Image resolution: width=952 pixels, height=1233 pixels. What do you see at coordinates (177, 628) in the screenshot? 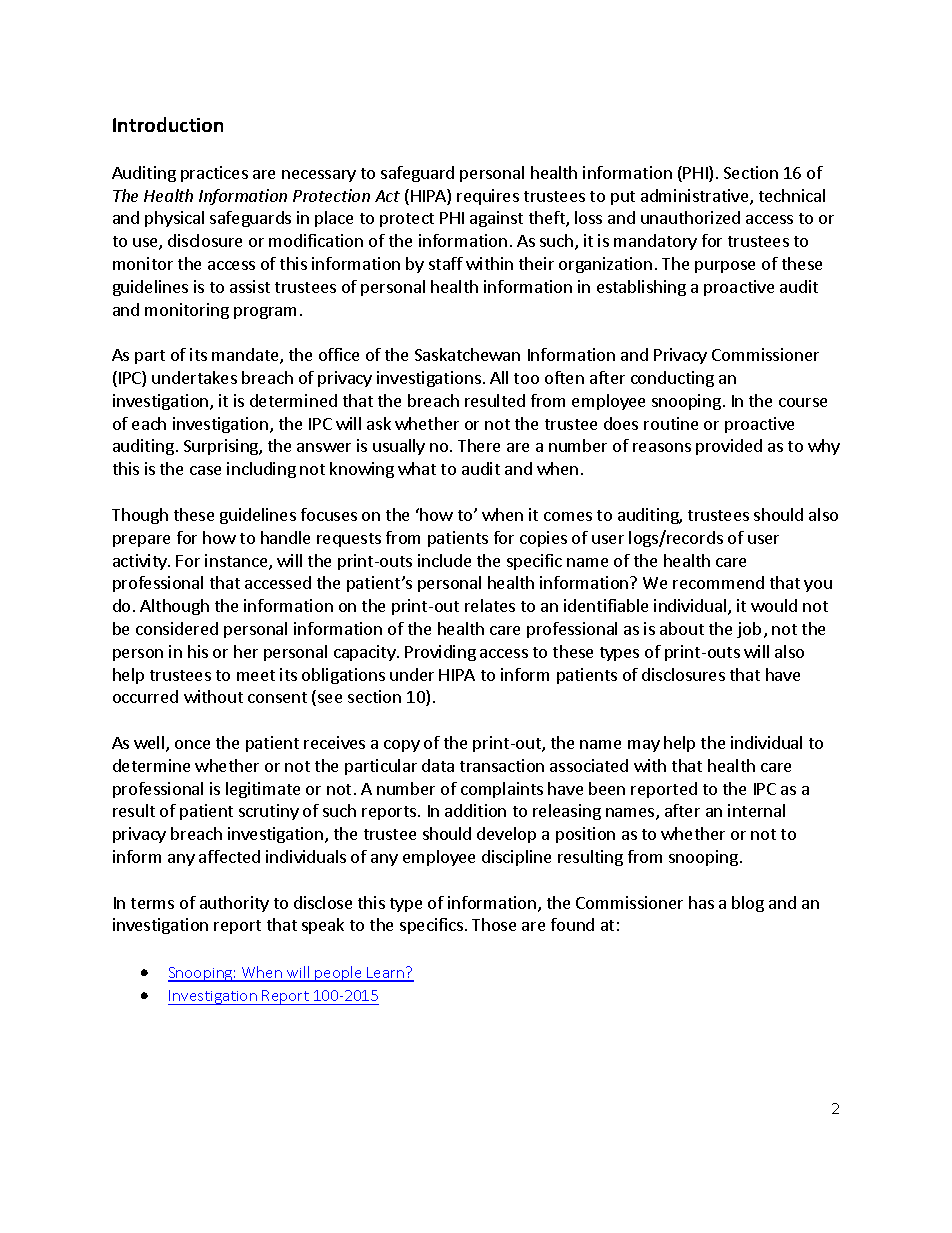
I see `considered` at bounding box center [177, 628].
